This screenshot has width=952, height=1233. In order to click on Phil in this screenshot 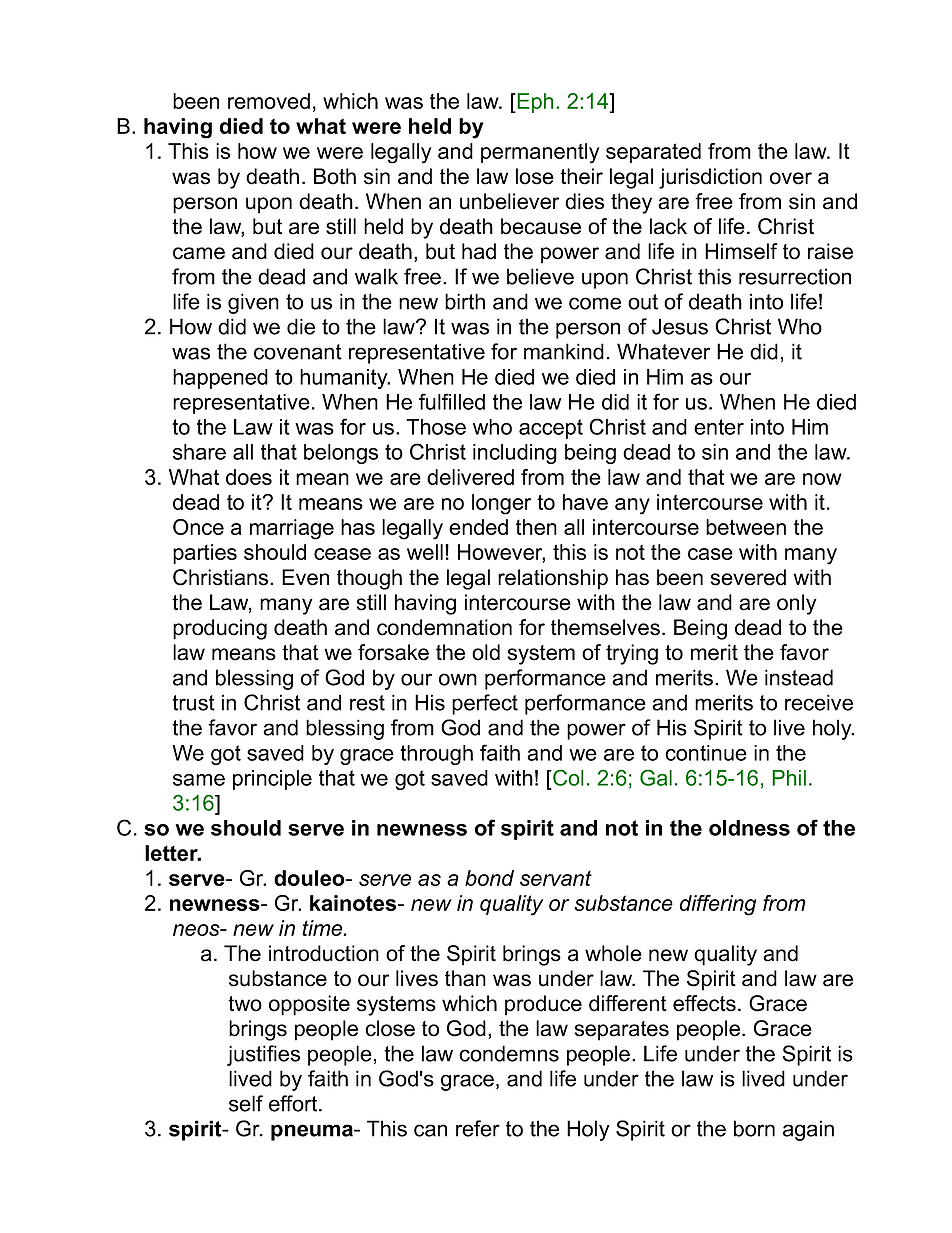, I will do `click(789, 778)`.
